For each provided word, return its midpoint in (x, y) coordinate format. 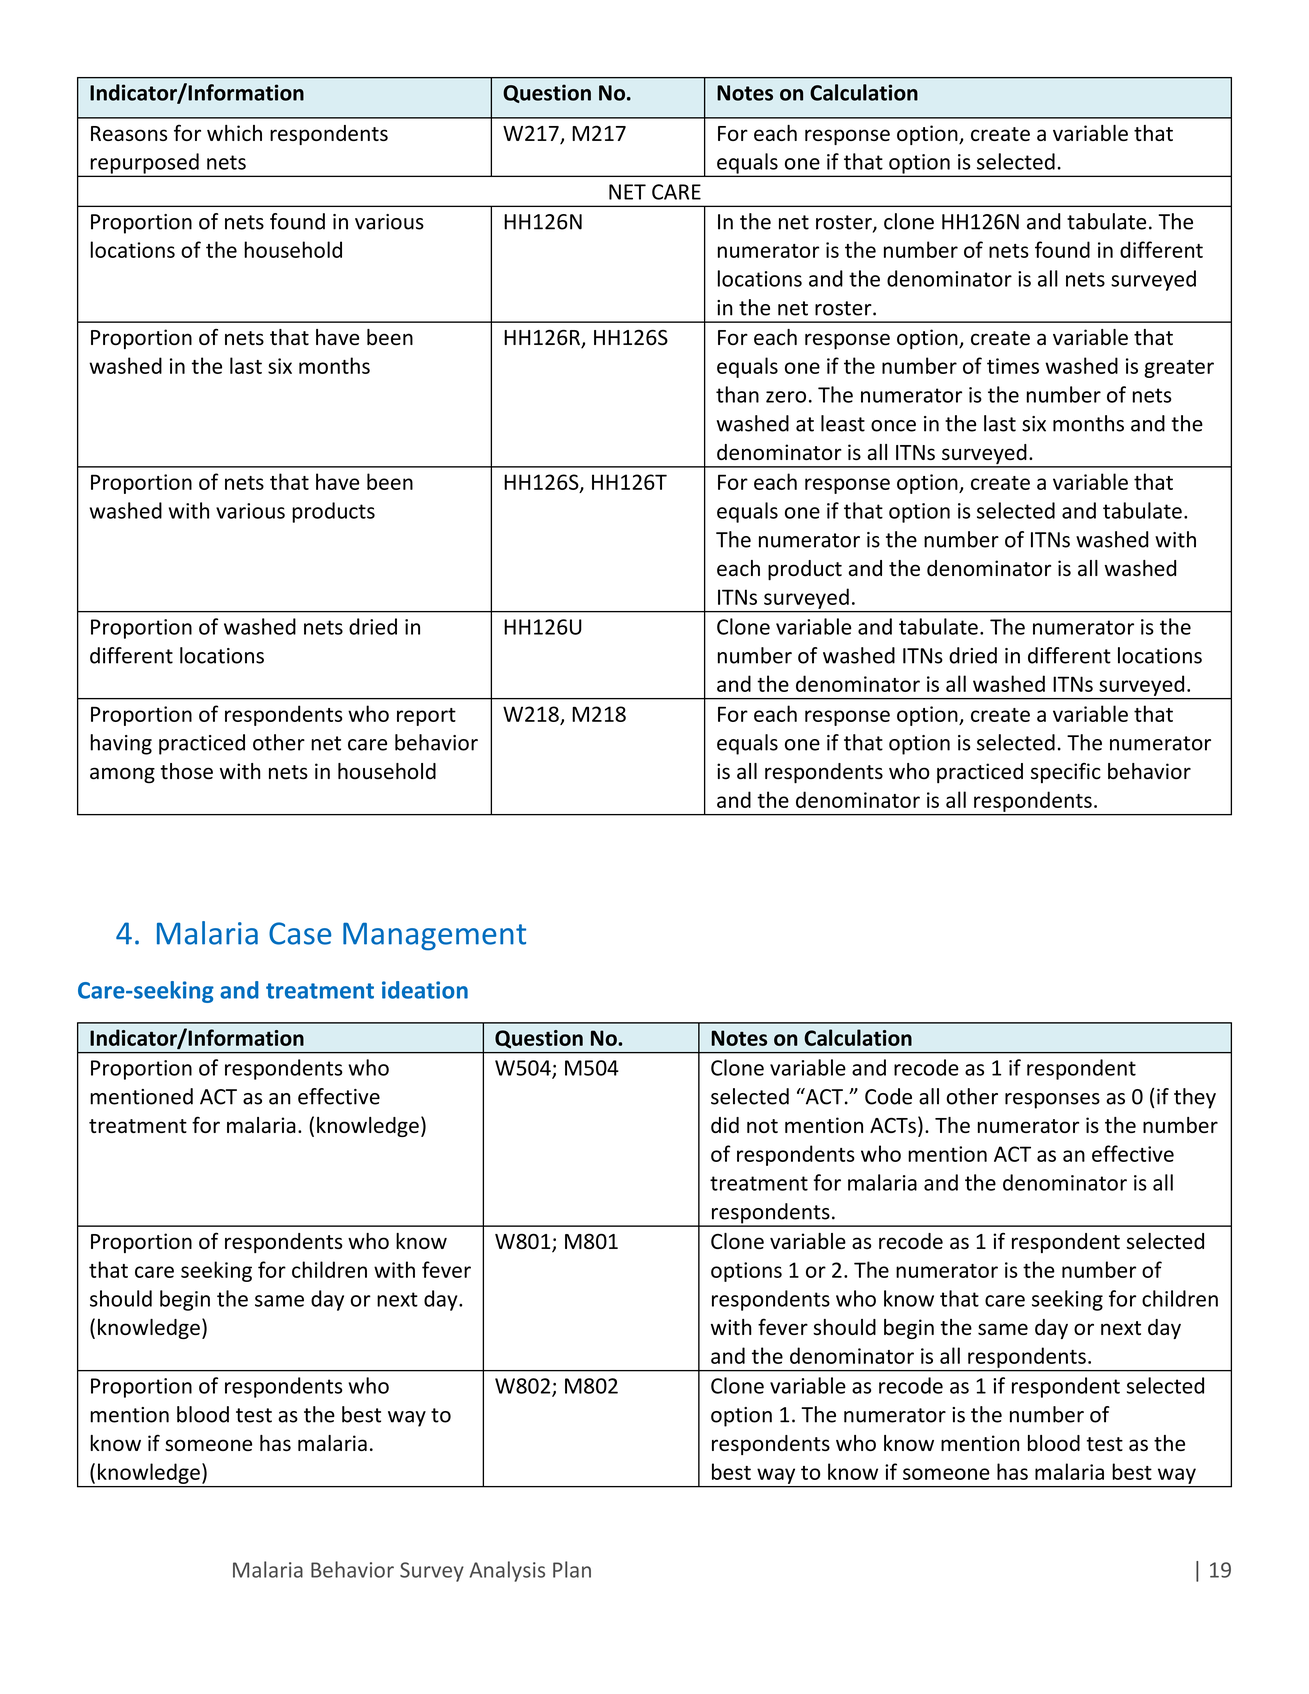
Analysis (507, 1571)
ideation (425, 990)
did (725, 1125)
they (1195, 1098)
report (426, 717)
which (234, 133)
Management (434, 937)
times (1013, 366)
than (737, 394)
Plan (572, 1569)
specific (1066, 773)
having (121, 744)
